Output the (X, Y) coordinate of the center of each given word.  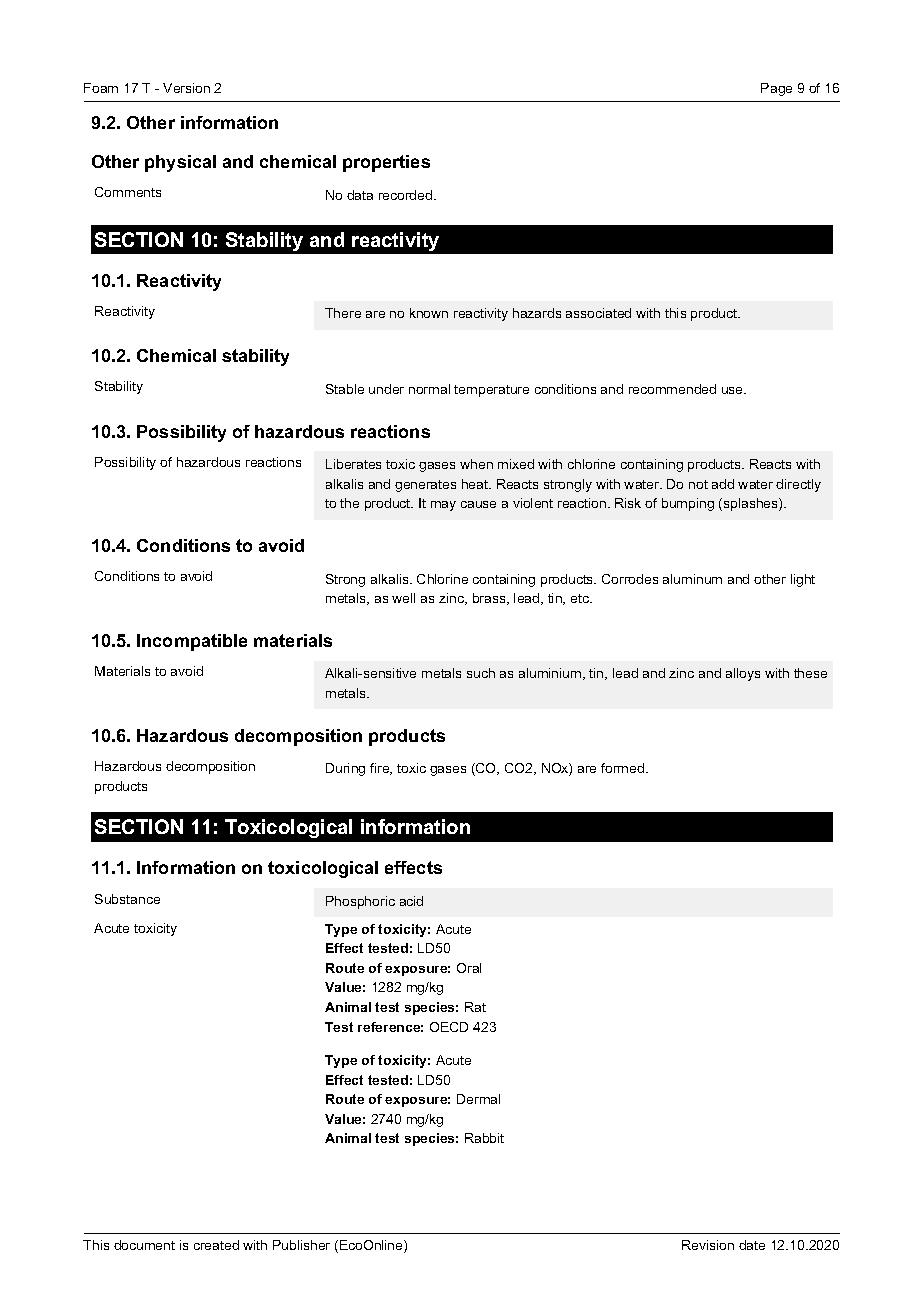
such (481, 673)
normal (429, 389)
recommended (672, 389)
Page (776, 89)
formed (622, 768)
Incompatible (192, 642)
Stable (345, 389)
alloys (743, 674)
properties (386, 163)
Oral (469, 968)
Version (186, 88)
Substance (127, 899)
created (216, 1245)
